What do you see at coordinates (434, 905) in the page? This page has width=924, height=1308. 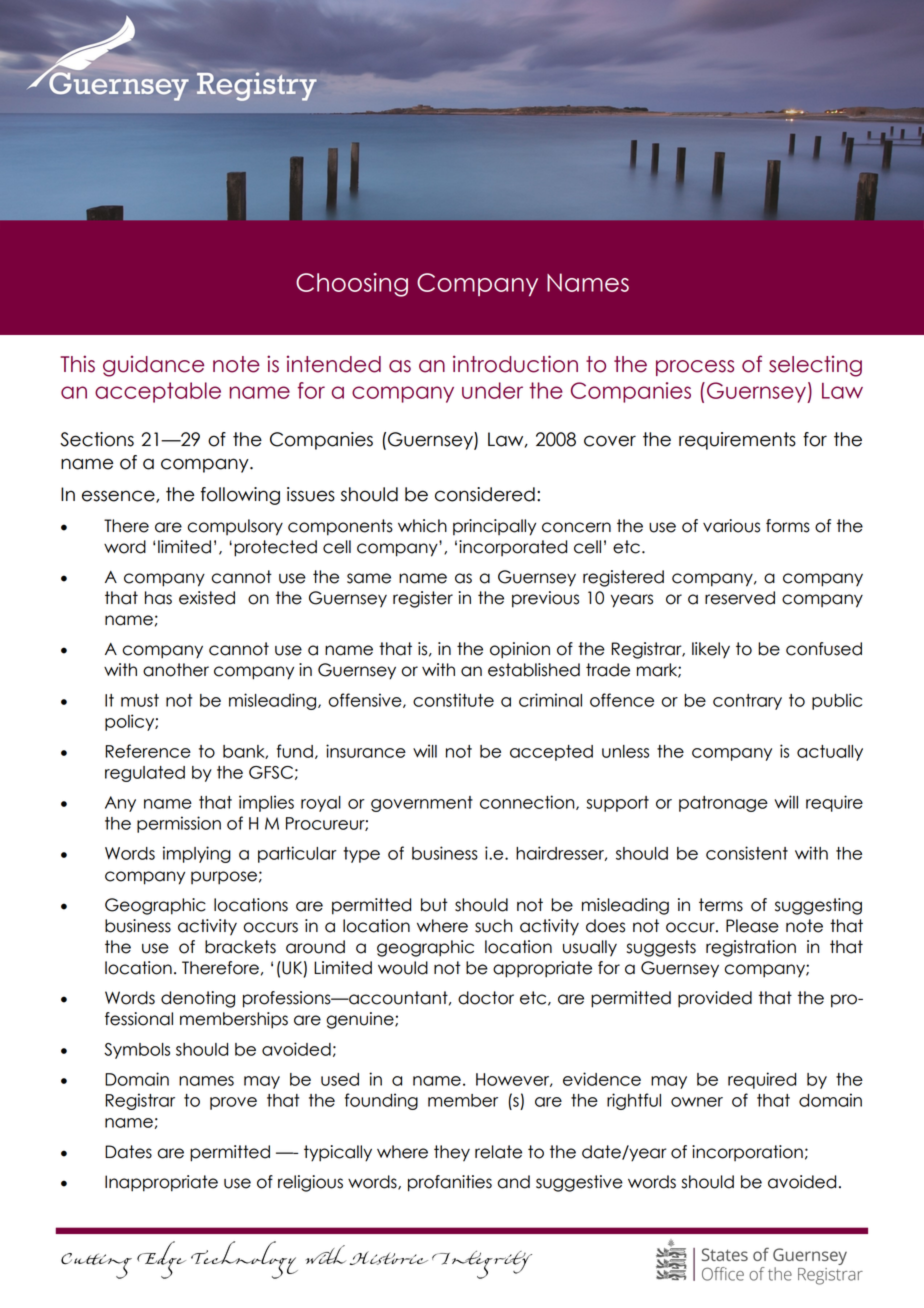 I see `but` at bounding box center [434, 905].
